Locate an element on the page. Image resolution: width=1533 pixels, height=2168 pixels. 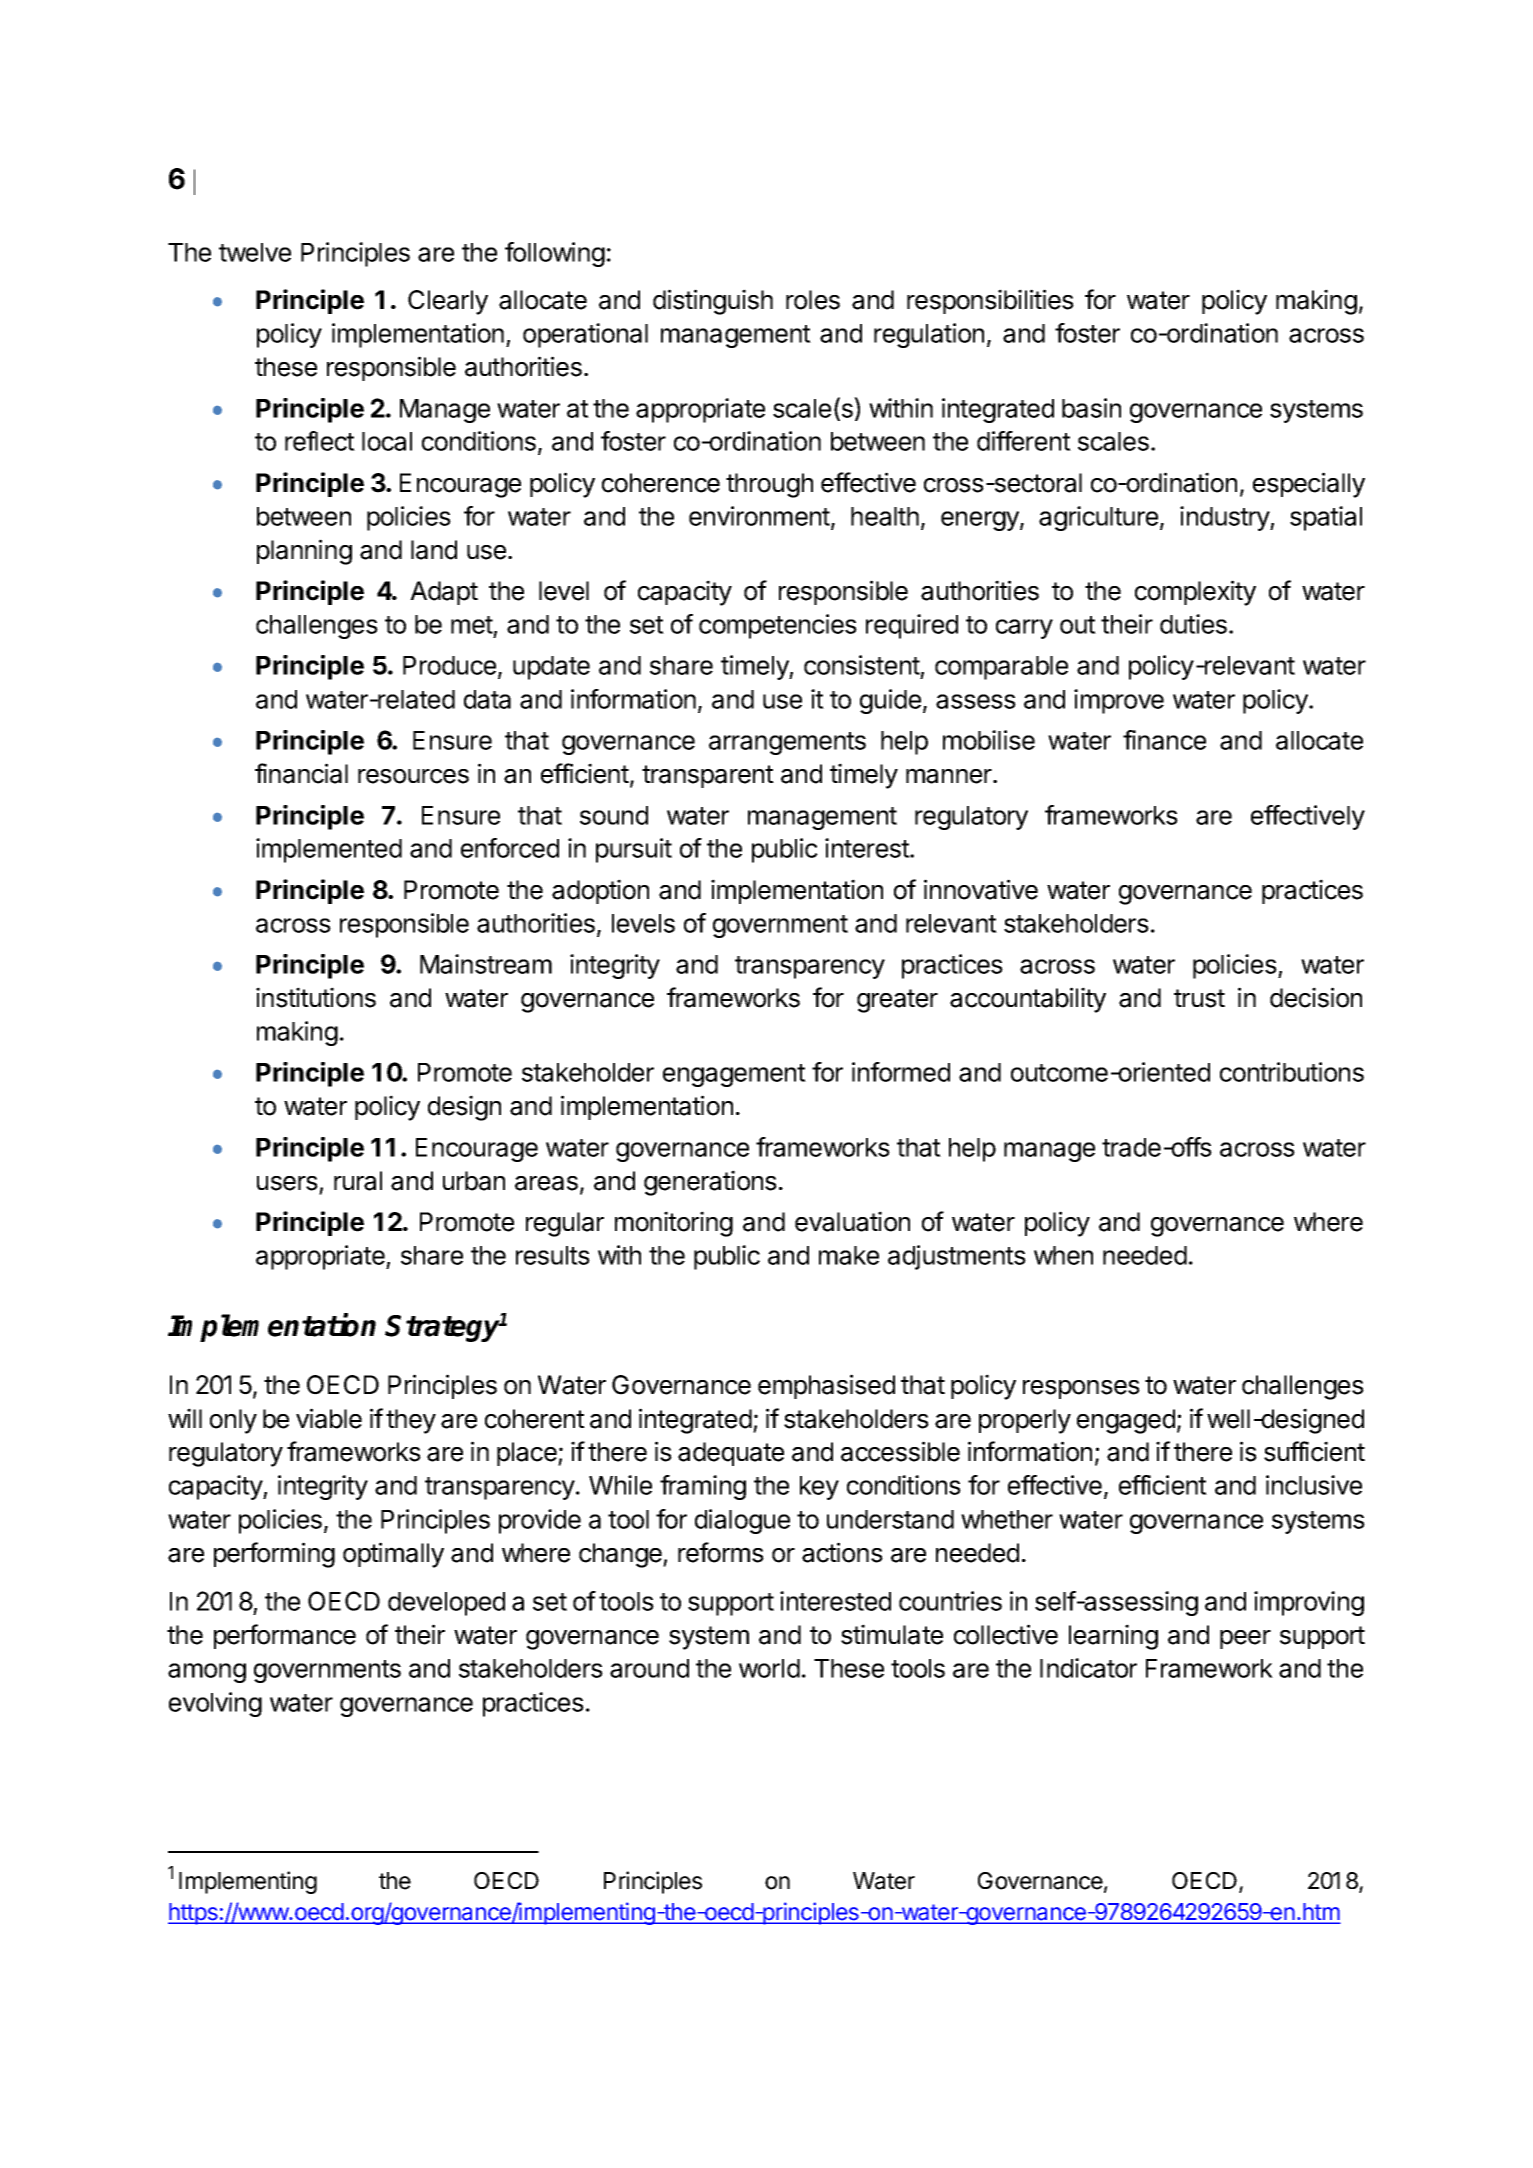
responsibilities is located at coordinates (990, 301).
